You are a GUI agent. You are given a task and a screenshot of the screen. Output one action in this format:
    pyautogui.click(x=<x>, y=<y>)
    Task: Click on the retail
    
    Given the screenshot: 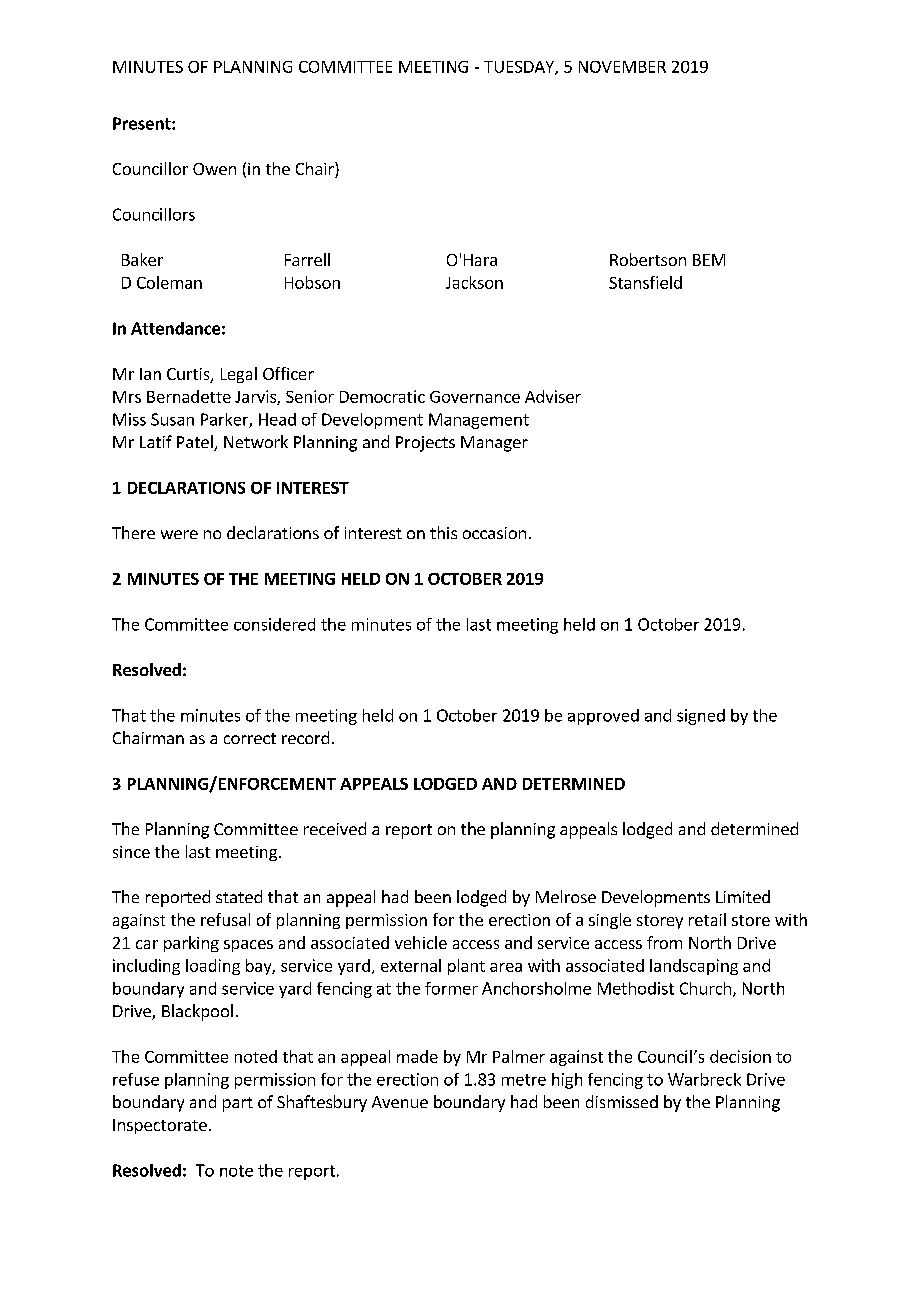 What is the action you would take?
    pyautogui.click(x=707, y=919)
